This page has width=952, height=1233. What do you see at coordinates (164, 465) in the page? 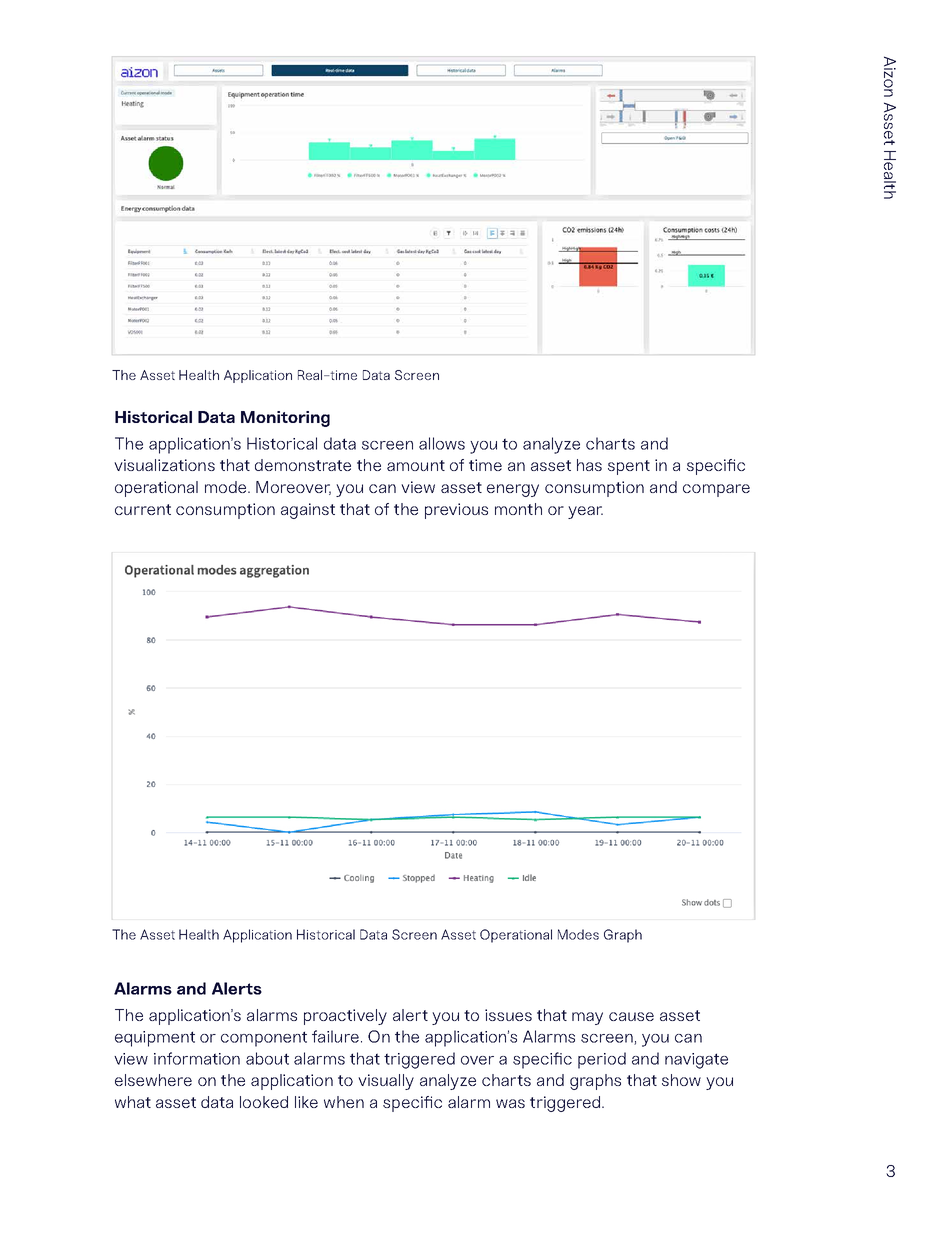
I see `visualizations` at bounding box center [164, 465].
